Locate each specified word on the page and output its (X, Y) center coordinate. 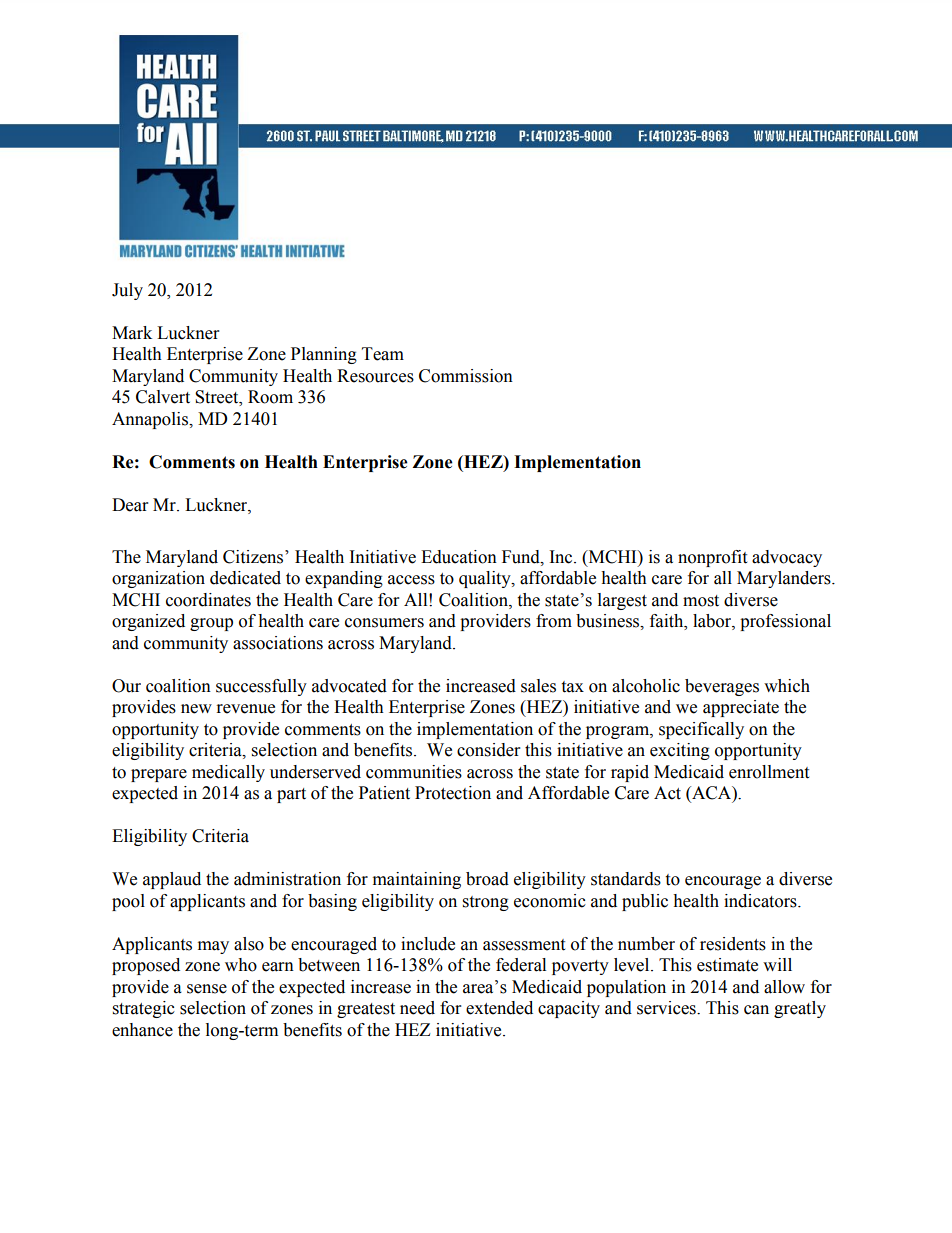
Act (667, 793)
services (667, 1008)
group (211, 624)
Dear (130, 505)
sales (538, 686)
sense (207, 989)
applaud (172, 880)
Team (383, 354)
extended (499, 1008)
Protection (453, 793)
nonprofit (712, 558)
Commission (466, 376)
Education (459, 557)
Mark (132, 333)
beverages (722, 687)
